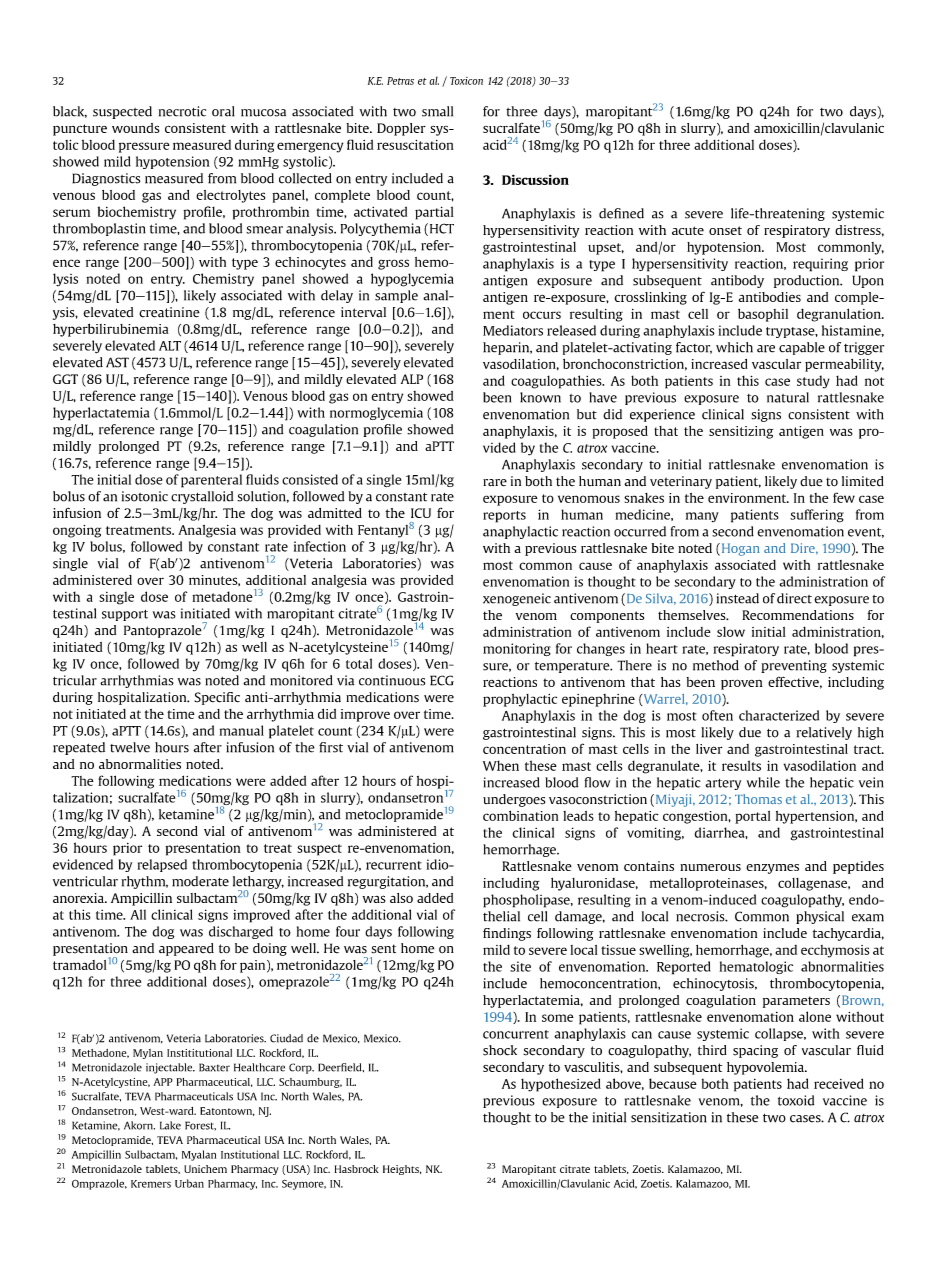  Describe the element at coordinates (798, 615) in the document. I see `Recommendations` at that location.
